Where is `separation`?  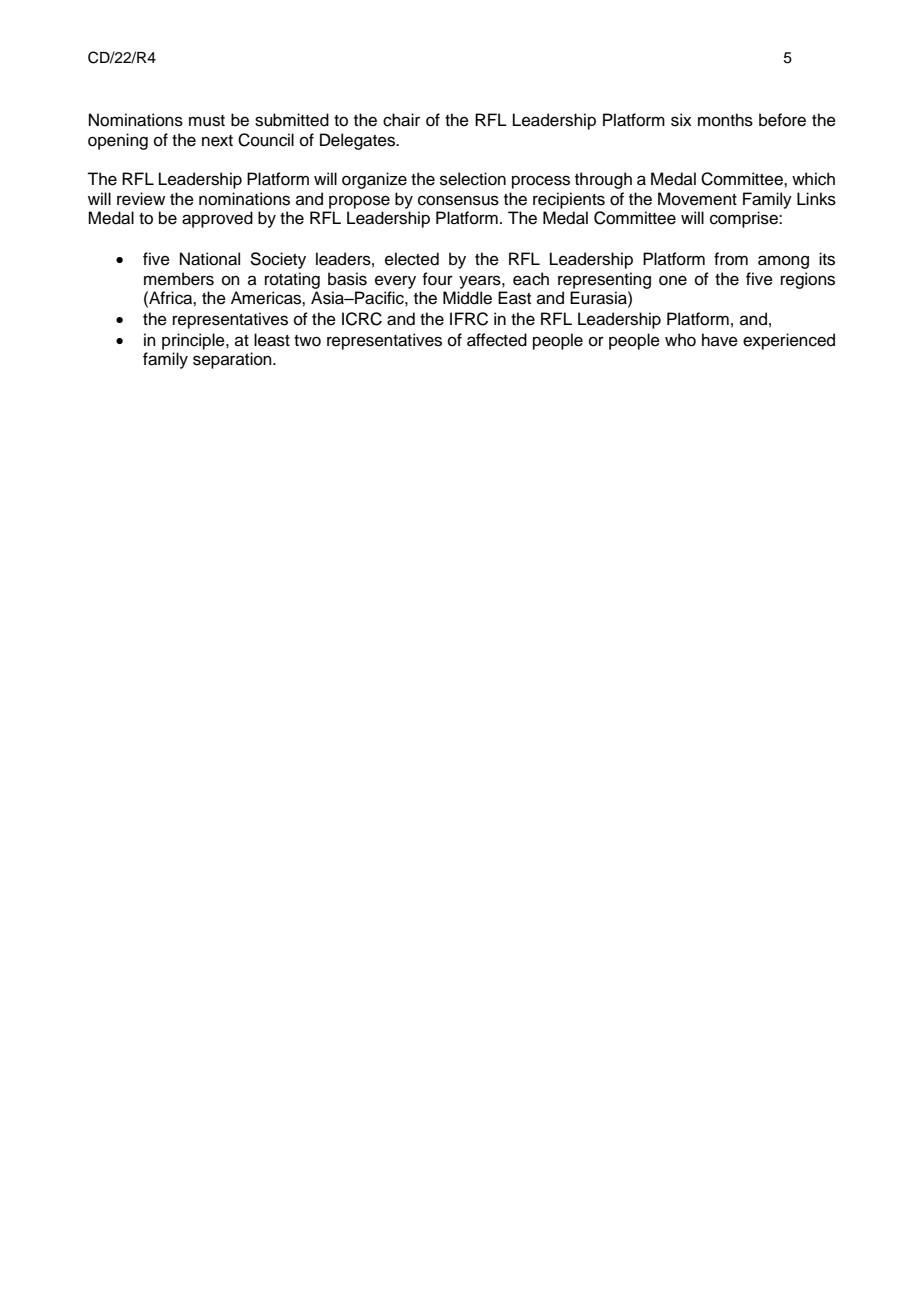
separation is located at coordinates (233, 360).
